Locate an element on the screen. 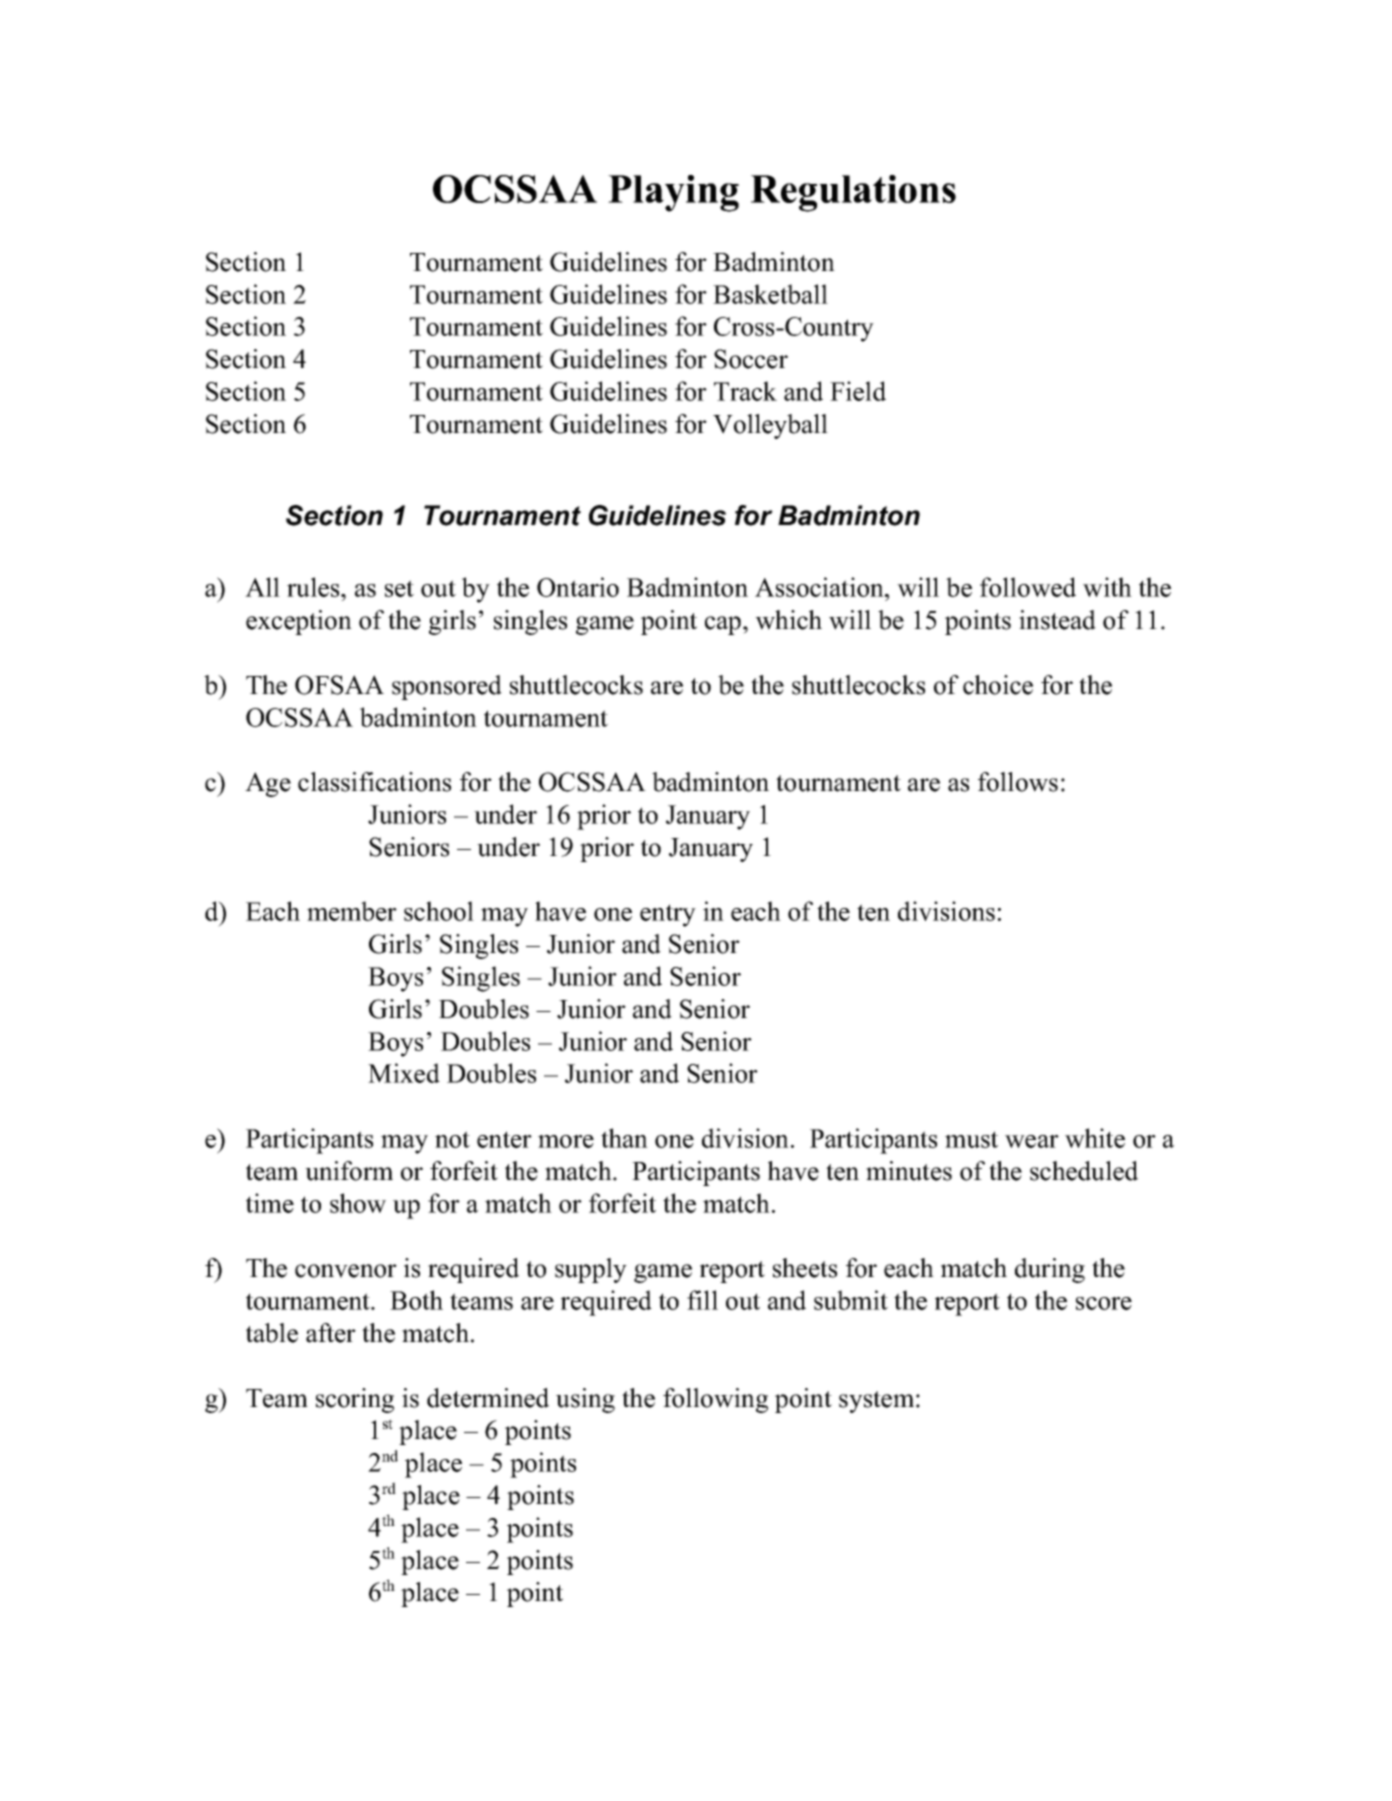  Playing is located at coordinates (673, 193).
